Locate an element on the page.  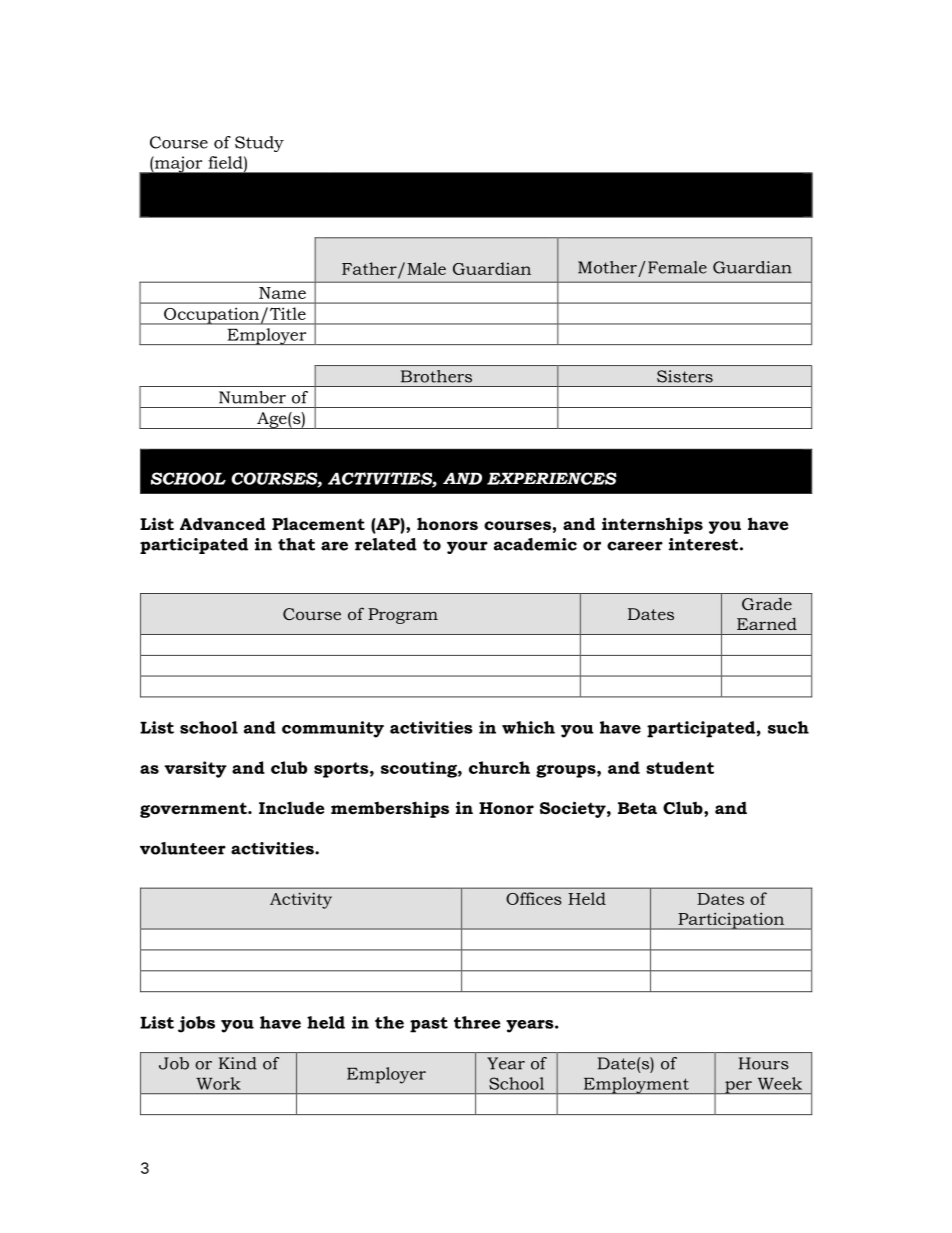
Brothers is located at coordinates (436, 376).
